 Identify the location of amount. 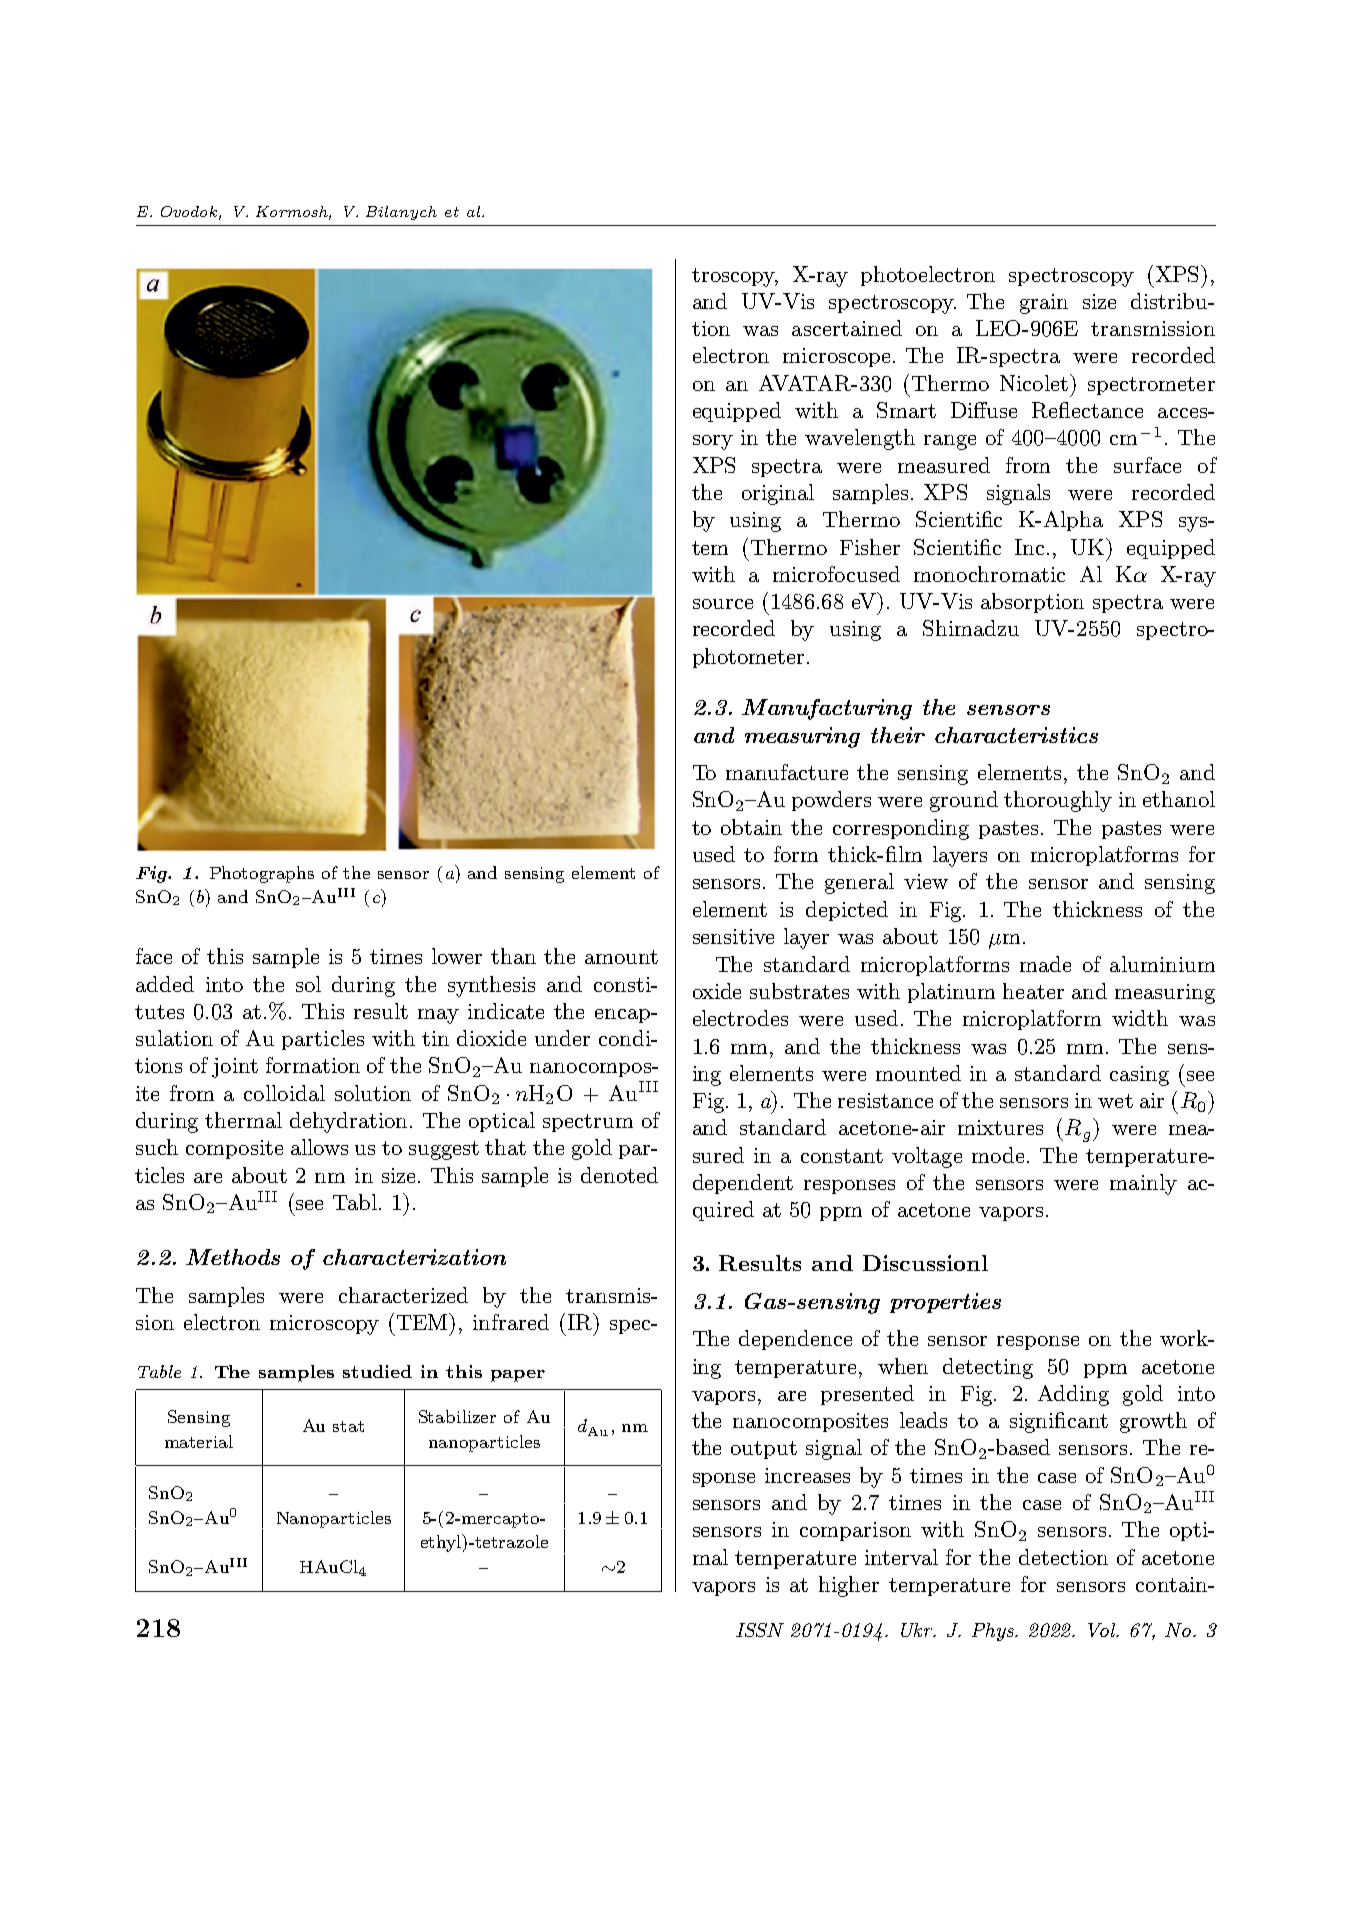
(621, 957).
